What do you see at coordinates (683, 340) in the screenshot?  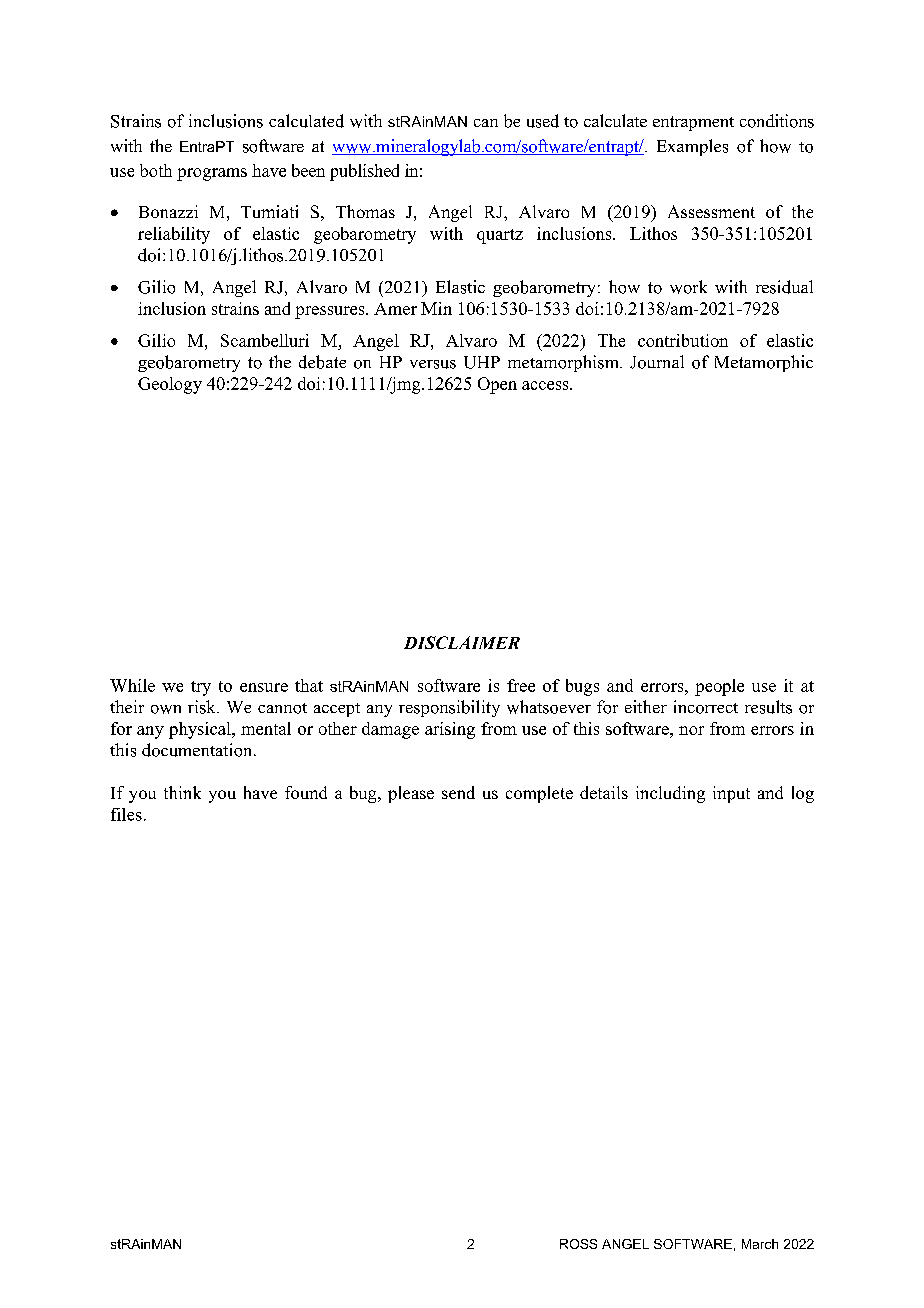 I see `contribution` at bounding box center [683, 340].
